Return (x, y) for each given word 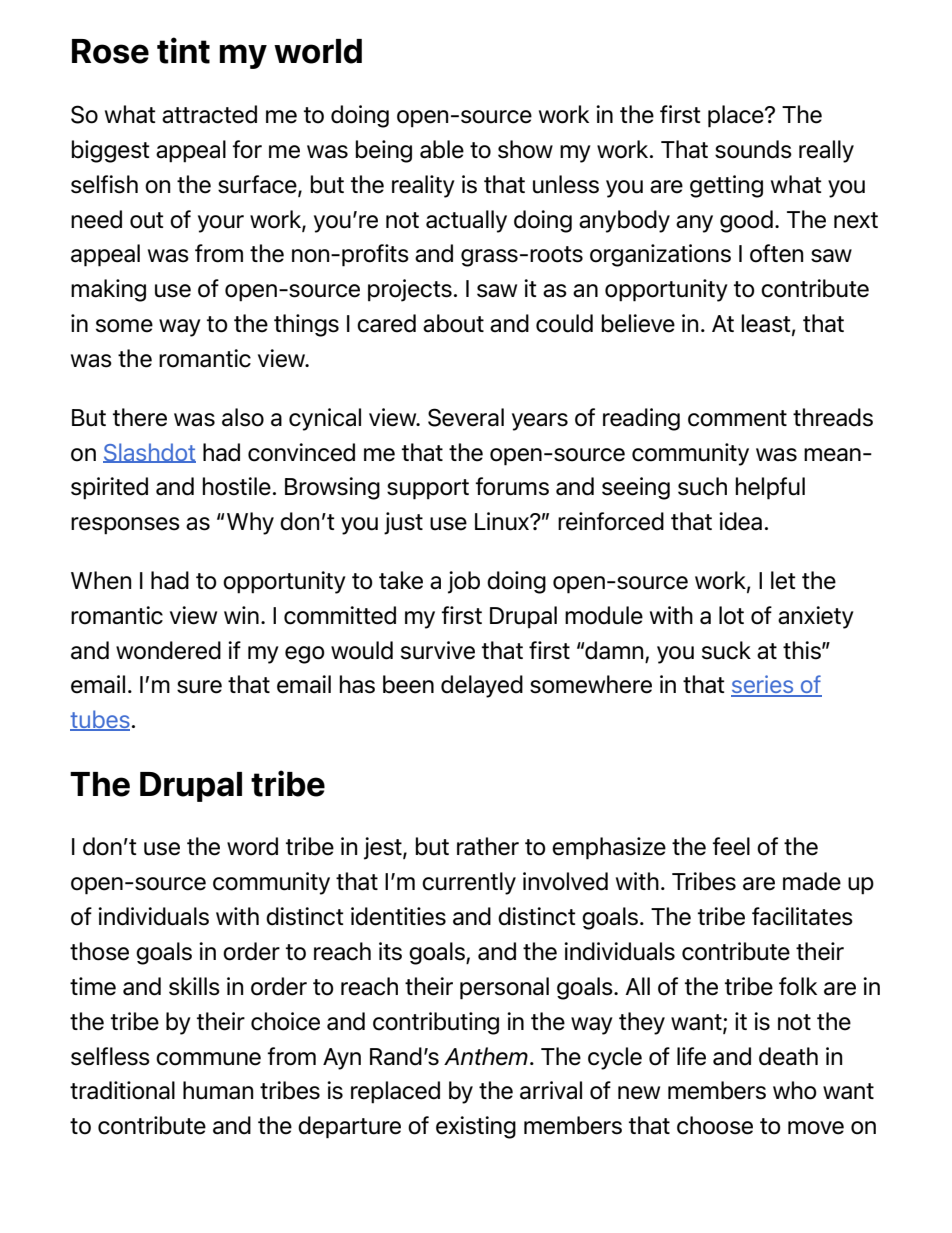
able (442, 149)
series (763, 685)
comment (737, 418)
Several (466, 417)
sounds (753, 149)
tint (183, 50)
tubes (100, 720)
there (140, 417)
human (218, 1090)
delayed (482, 686)
